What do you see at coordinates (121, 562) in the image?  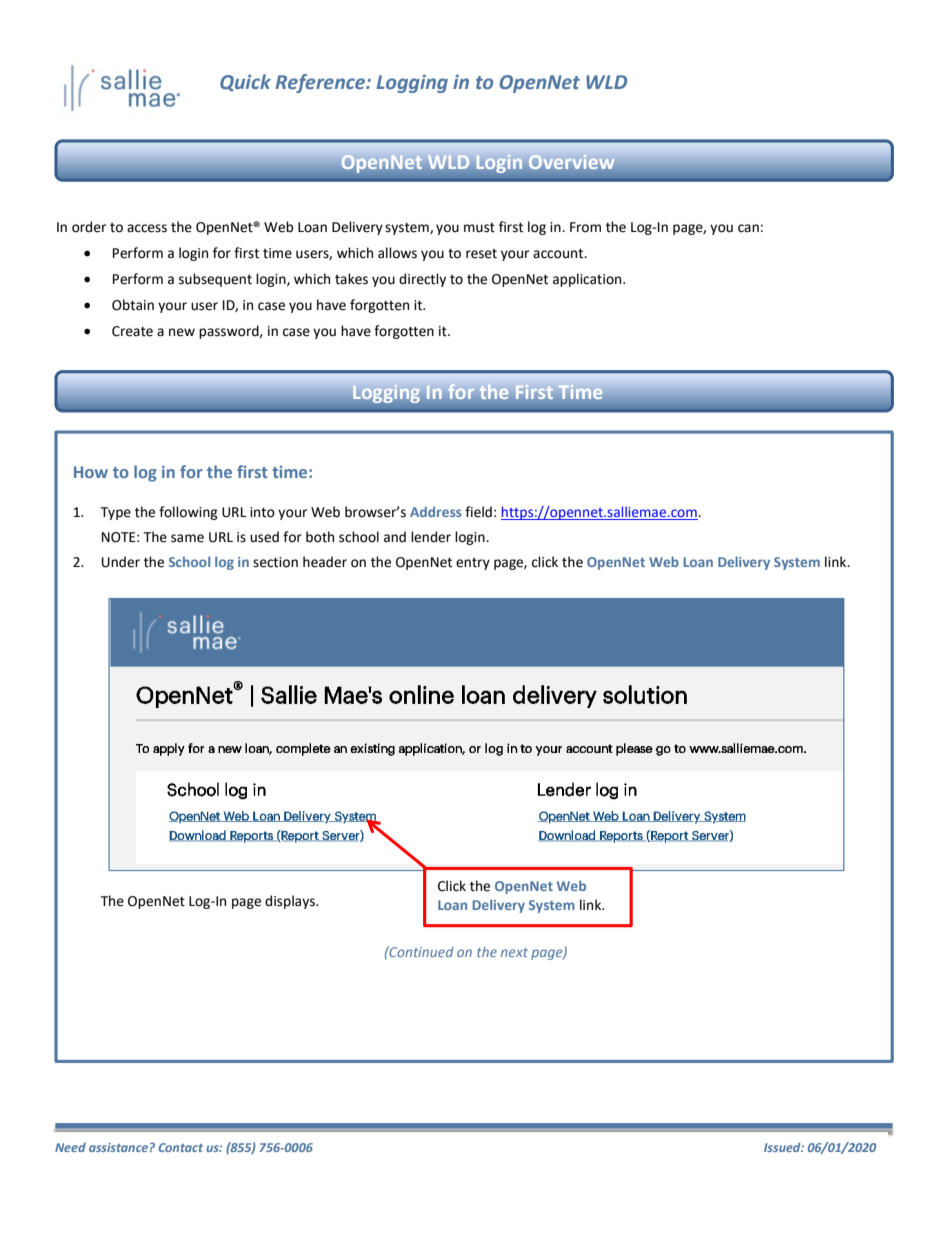 I see `Under` at bounding box center [121, 562].
